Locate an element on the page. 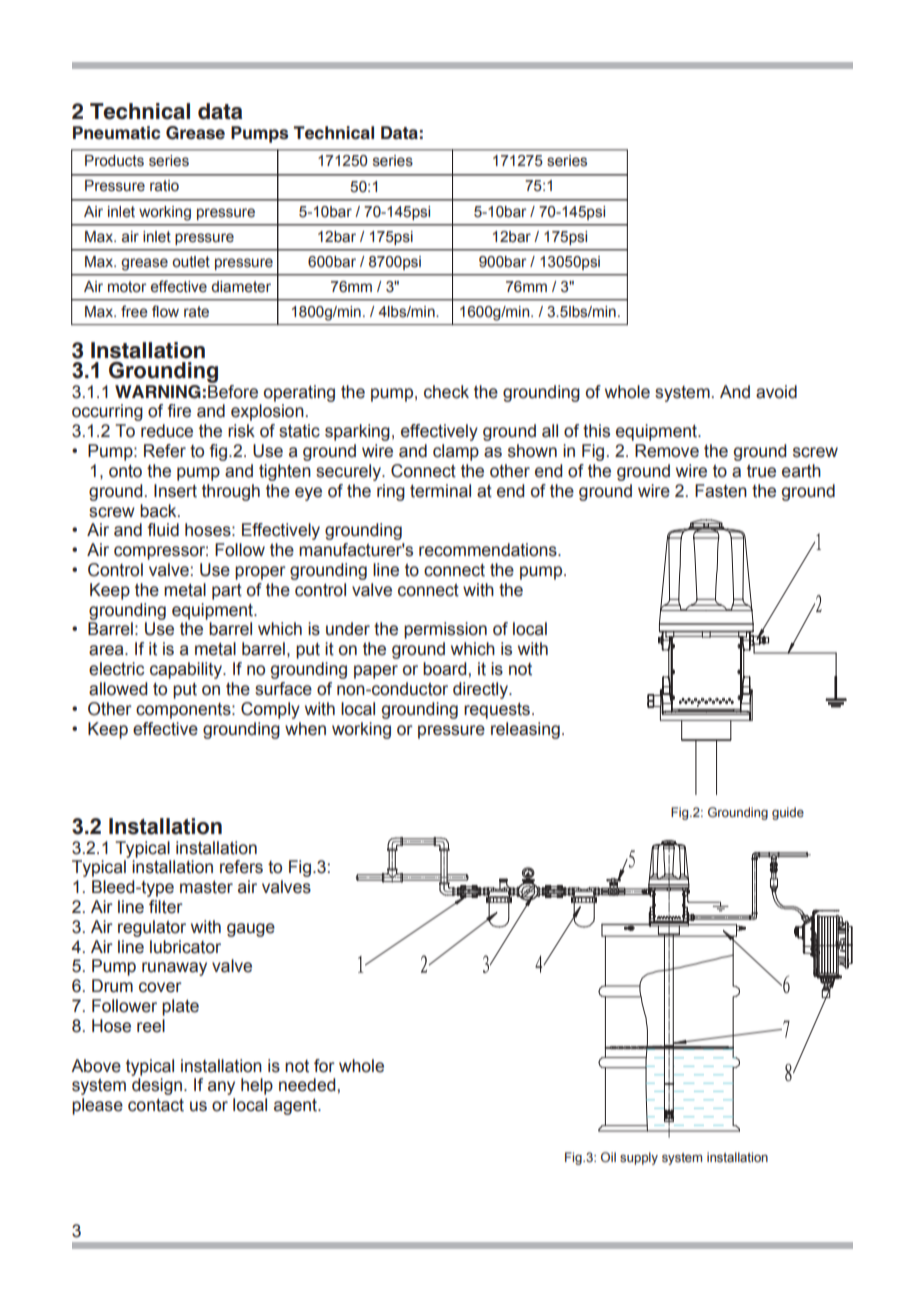 The height and width of the page is (1311, 924). avoid is located at coordinates (776, 392).
